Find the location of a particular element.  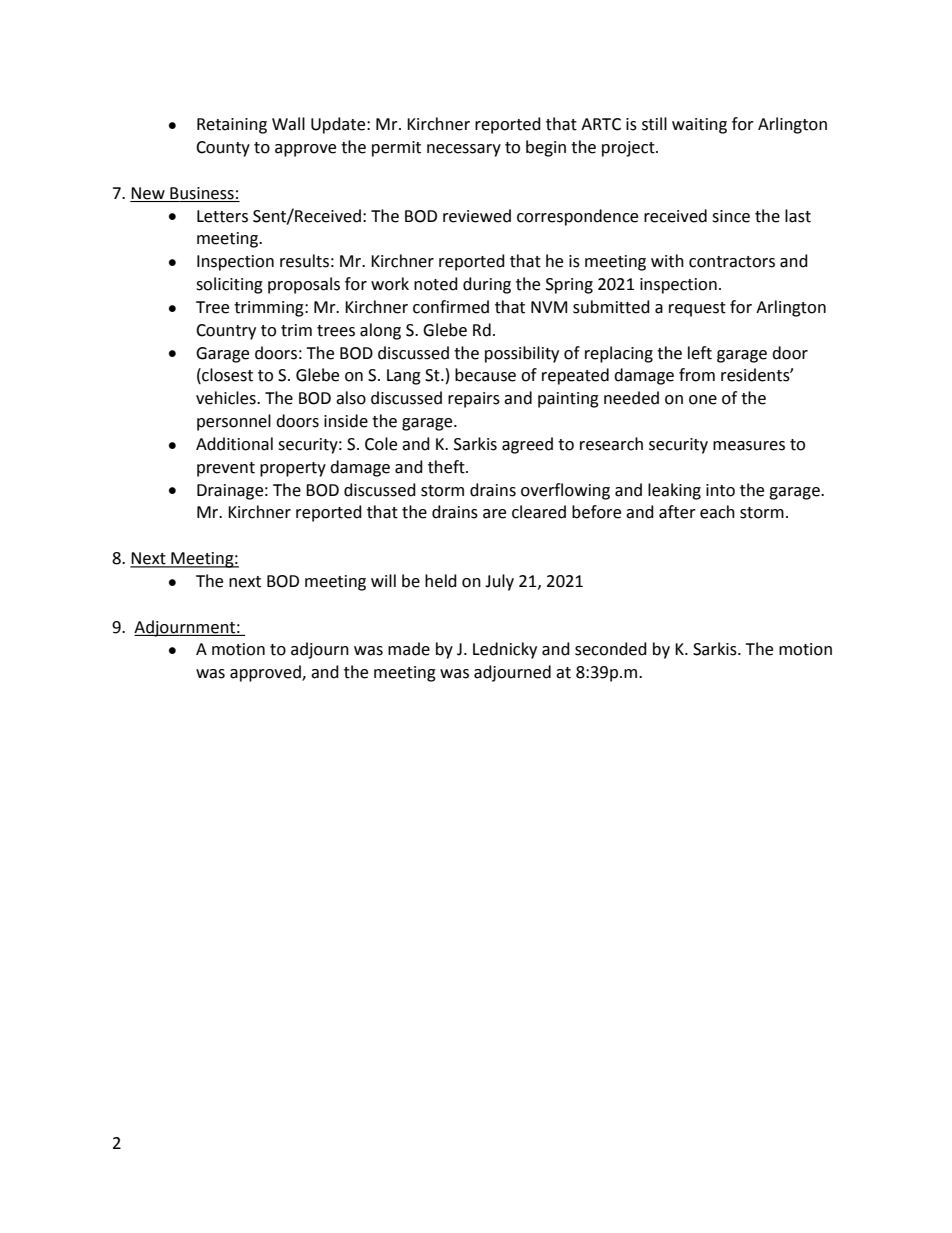

request is located at coordinates (697, 309).
